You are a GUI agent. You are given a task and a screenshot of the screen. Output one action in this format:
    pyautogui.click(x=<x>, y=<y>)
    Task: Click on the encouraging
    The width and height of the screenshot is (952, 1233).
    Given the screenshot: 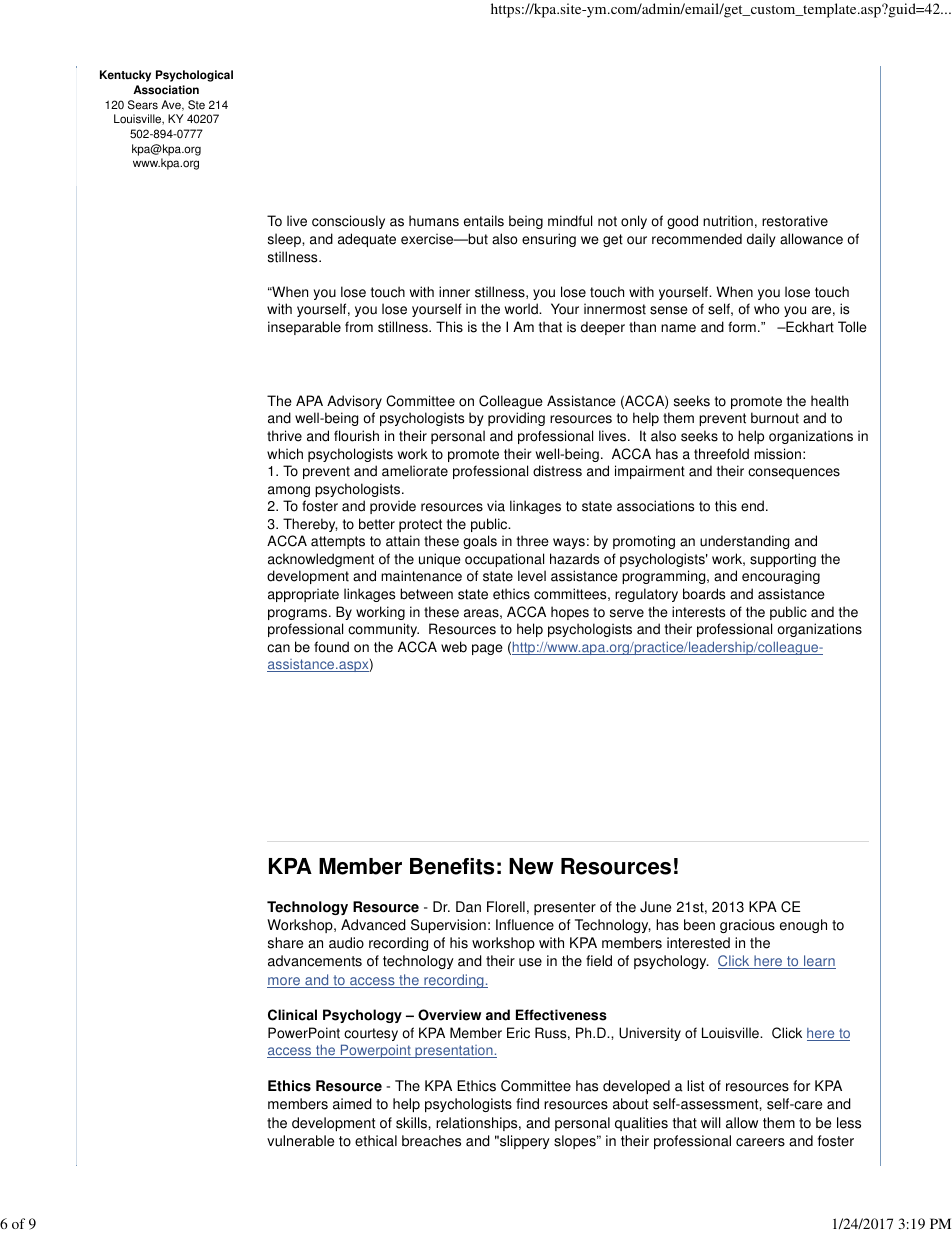 What is the action you would take?
    pyautogui.click(x=781, y=577)
